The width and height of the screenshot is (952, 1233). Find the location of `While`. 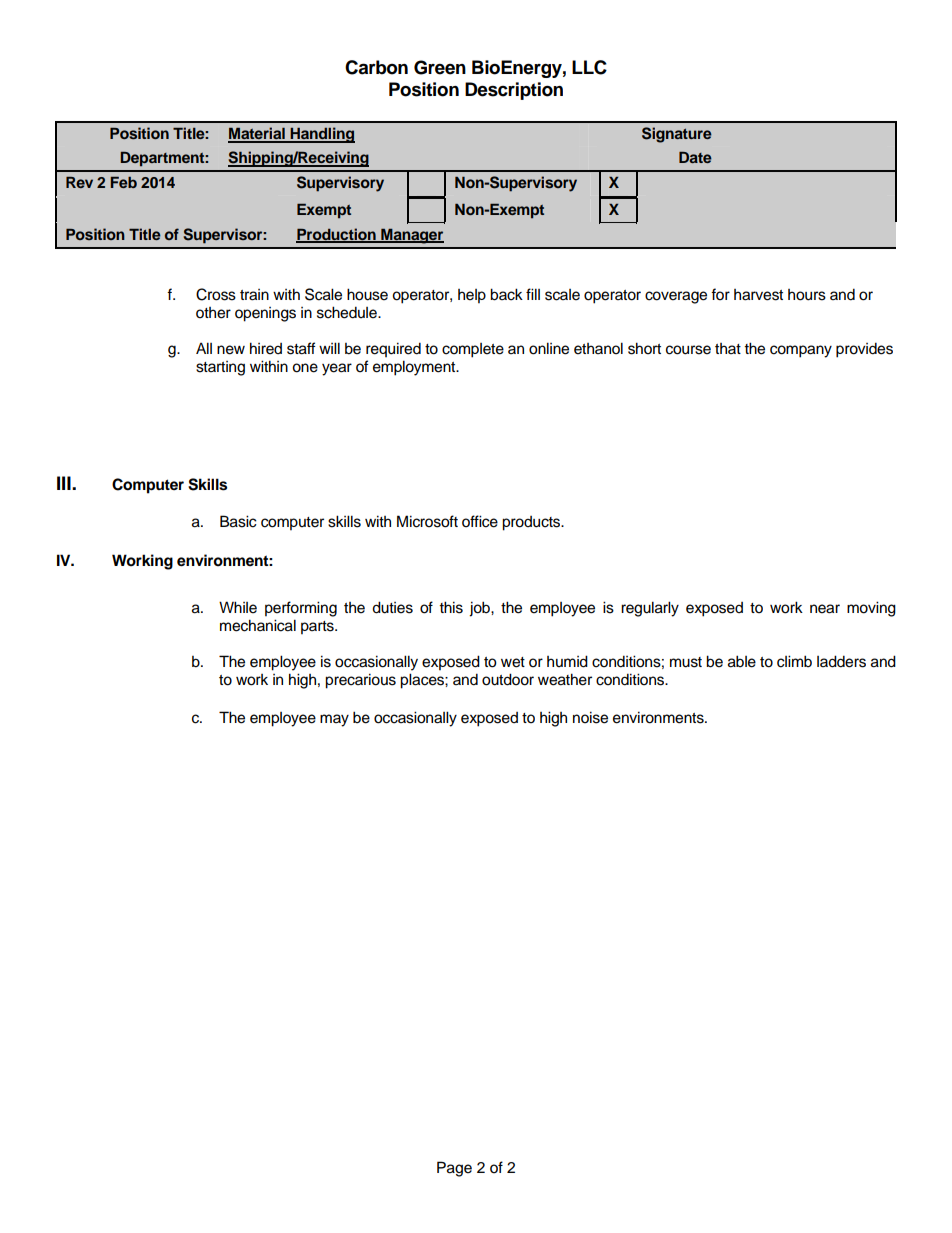

While is located at coordinates (238, 607).
